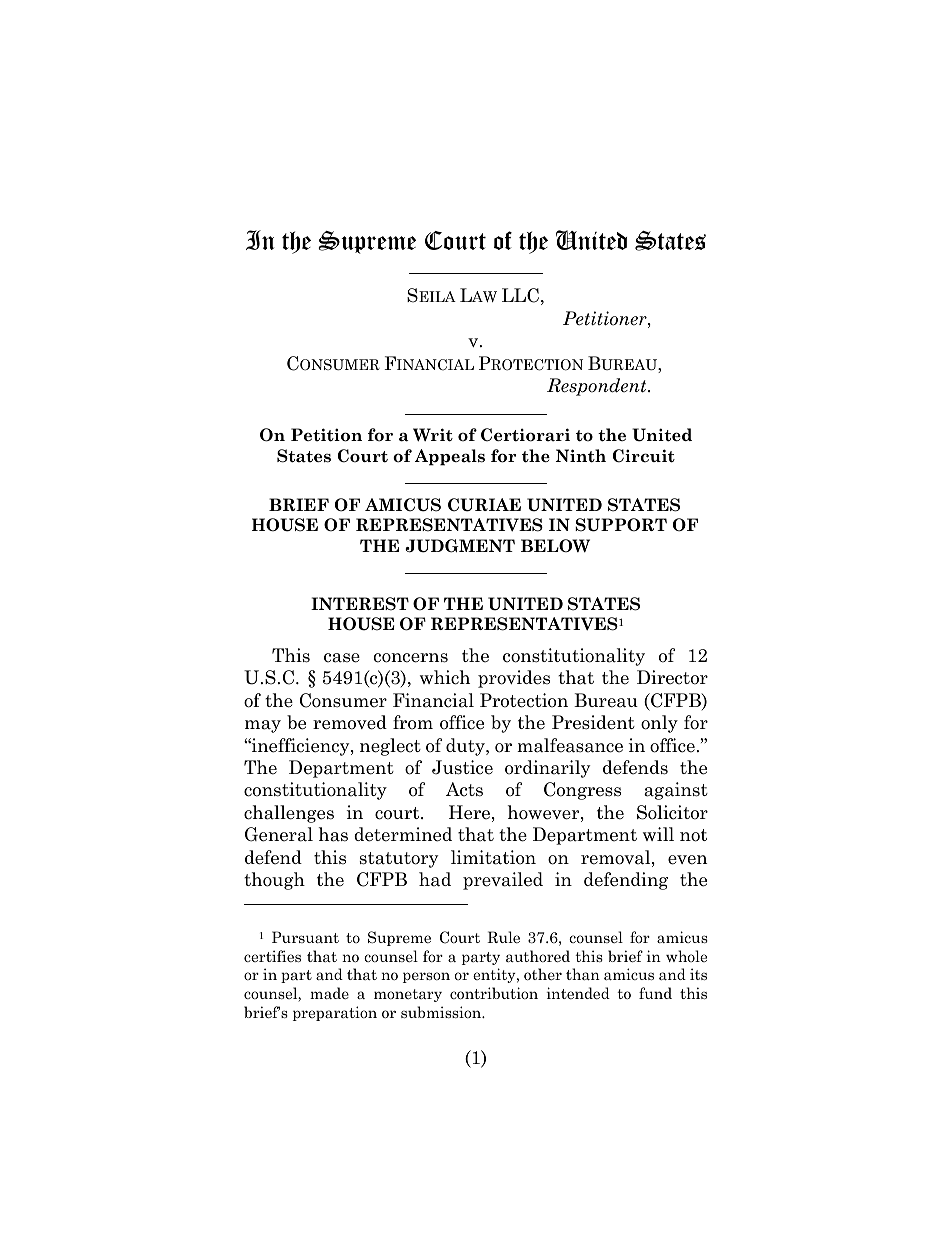 The width and height of the screenshot is (952, 1233). I want to click on JUDGMENT, so click(460, 546).
